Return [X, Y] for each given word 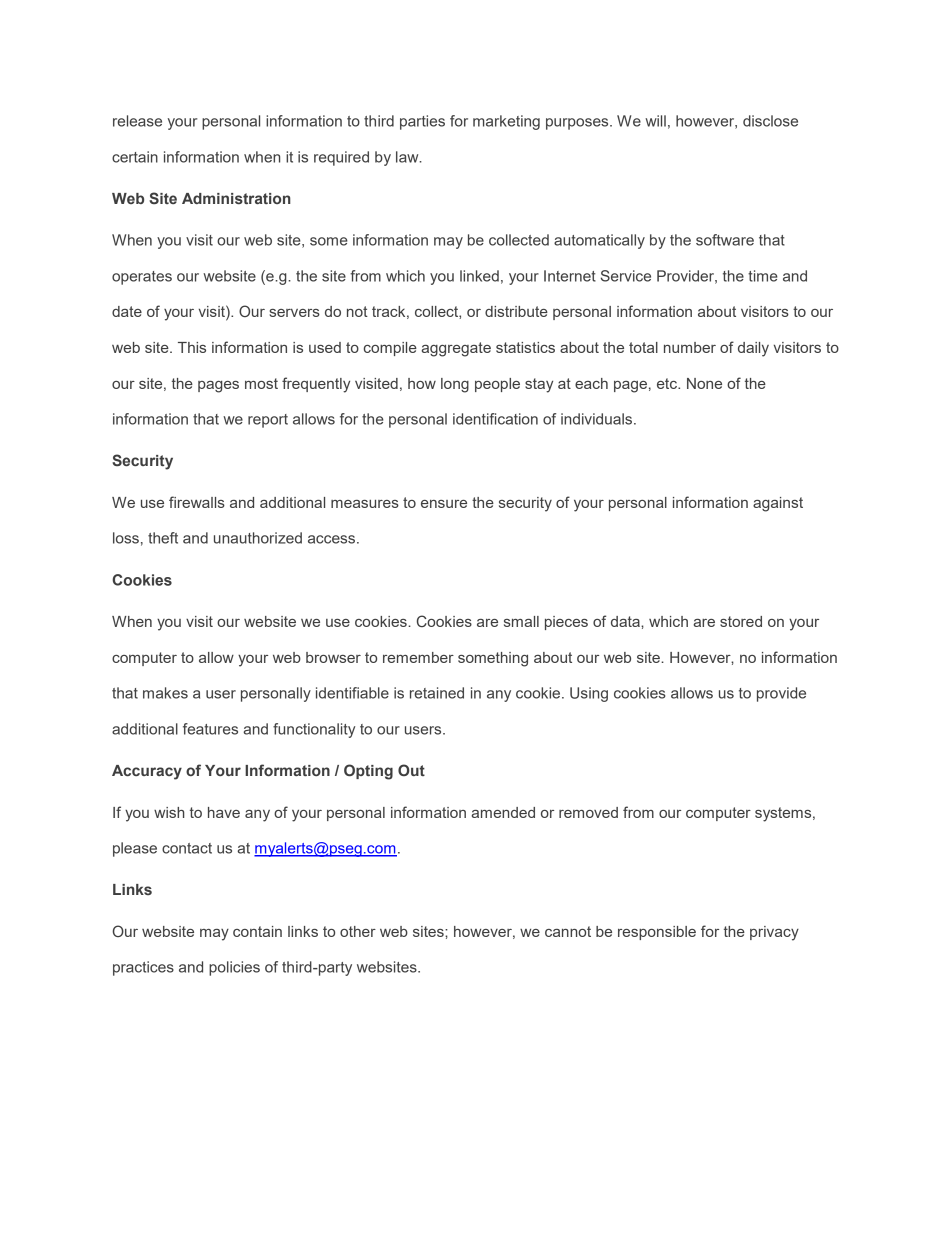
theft [163, 538]
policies [234, 968]
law [408, 157]
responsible [657, 933]
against [778, 504]
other [358, 931]
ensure [444, 504]
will [655, 121]
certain [135, 157]
